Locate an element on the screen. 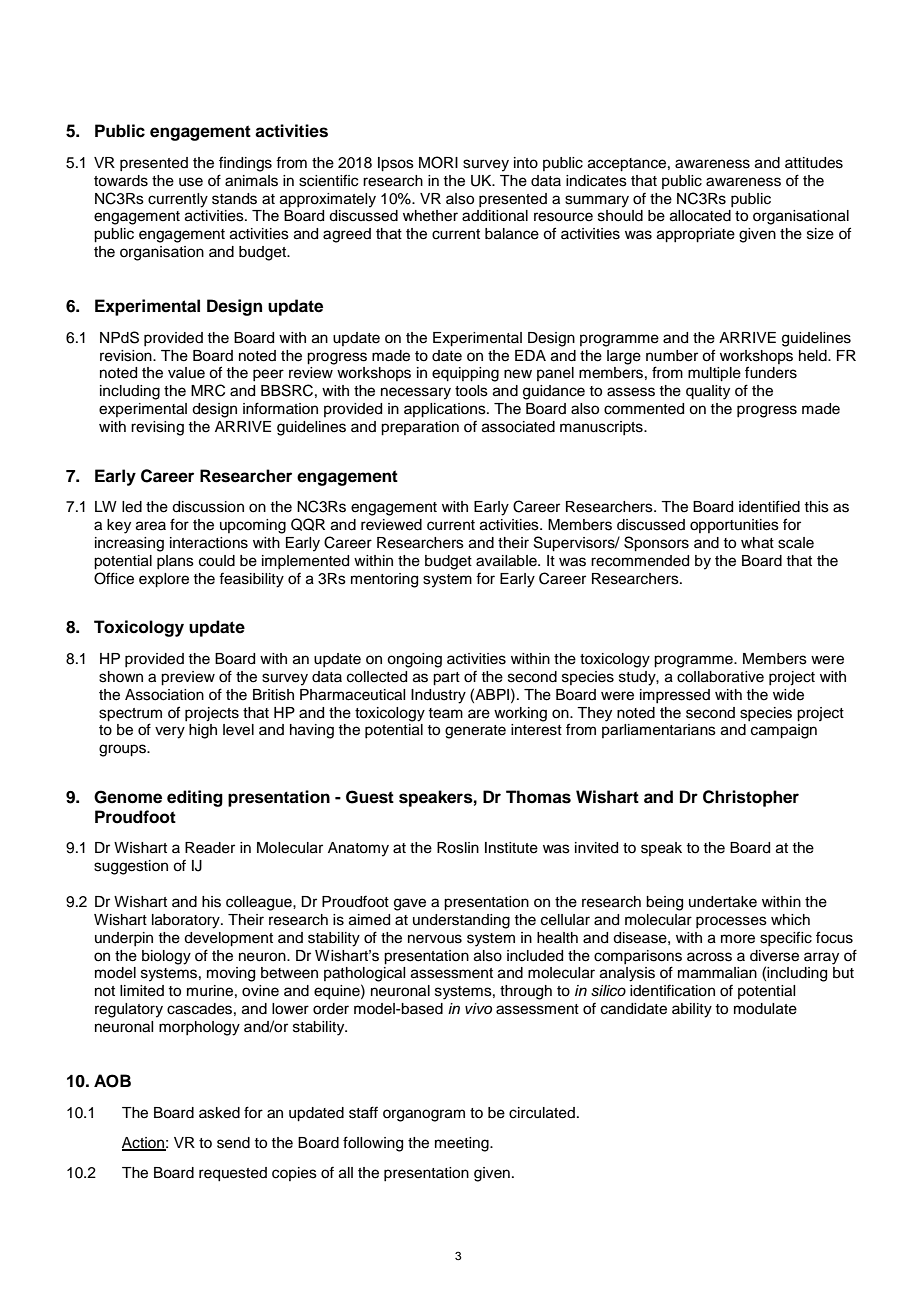 The height and width of the screenshot is (1308, 924). Reader is located at coordinates (210, 848).
